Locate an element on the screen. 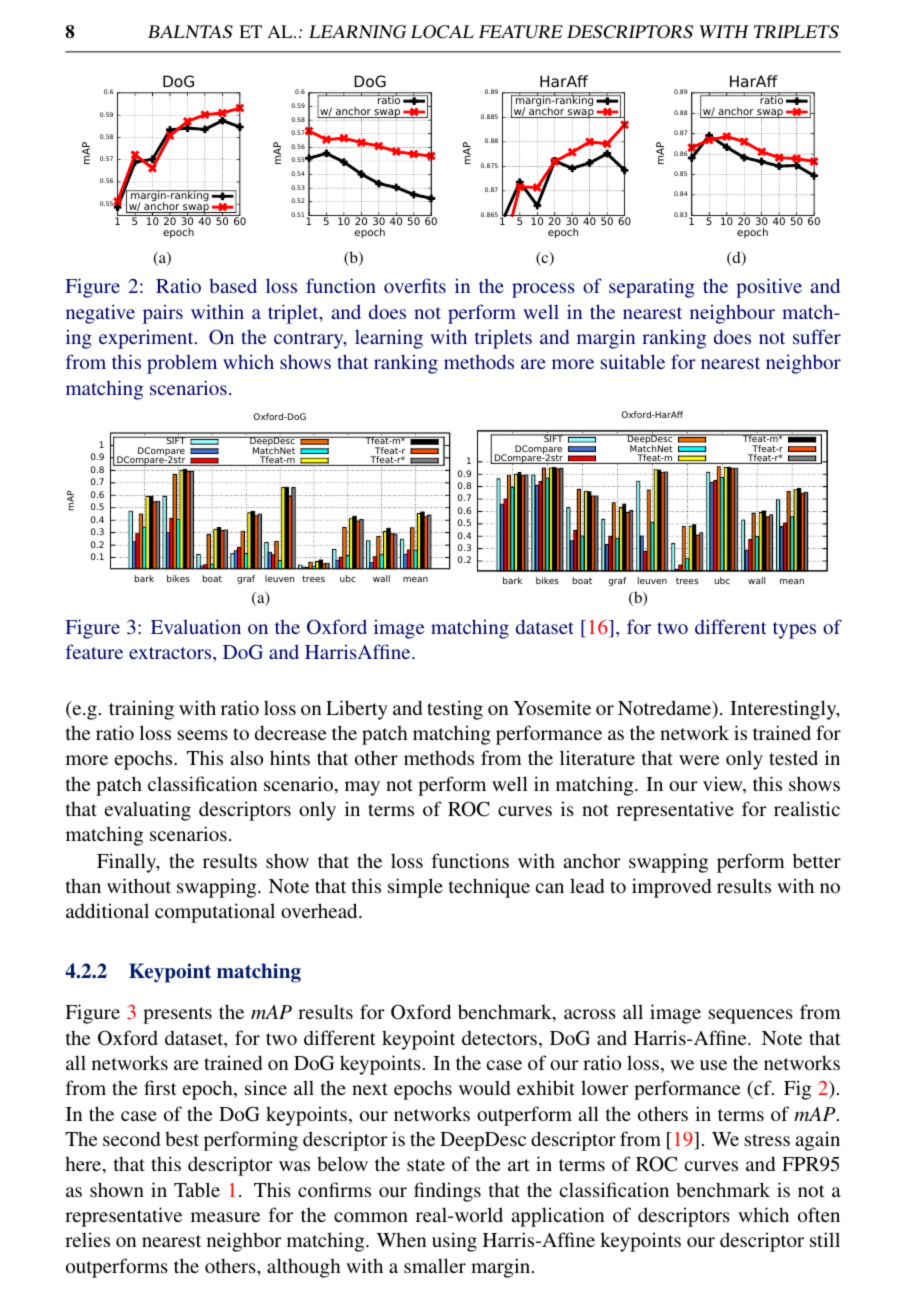 The height and width of the screenshot is (1308, 924). measure is located at coordinates (225, 1217).
